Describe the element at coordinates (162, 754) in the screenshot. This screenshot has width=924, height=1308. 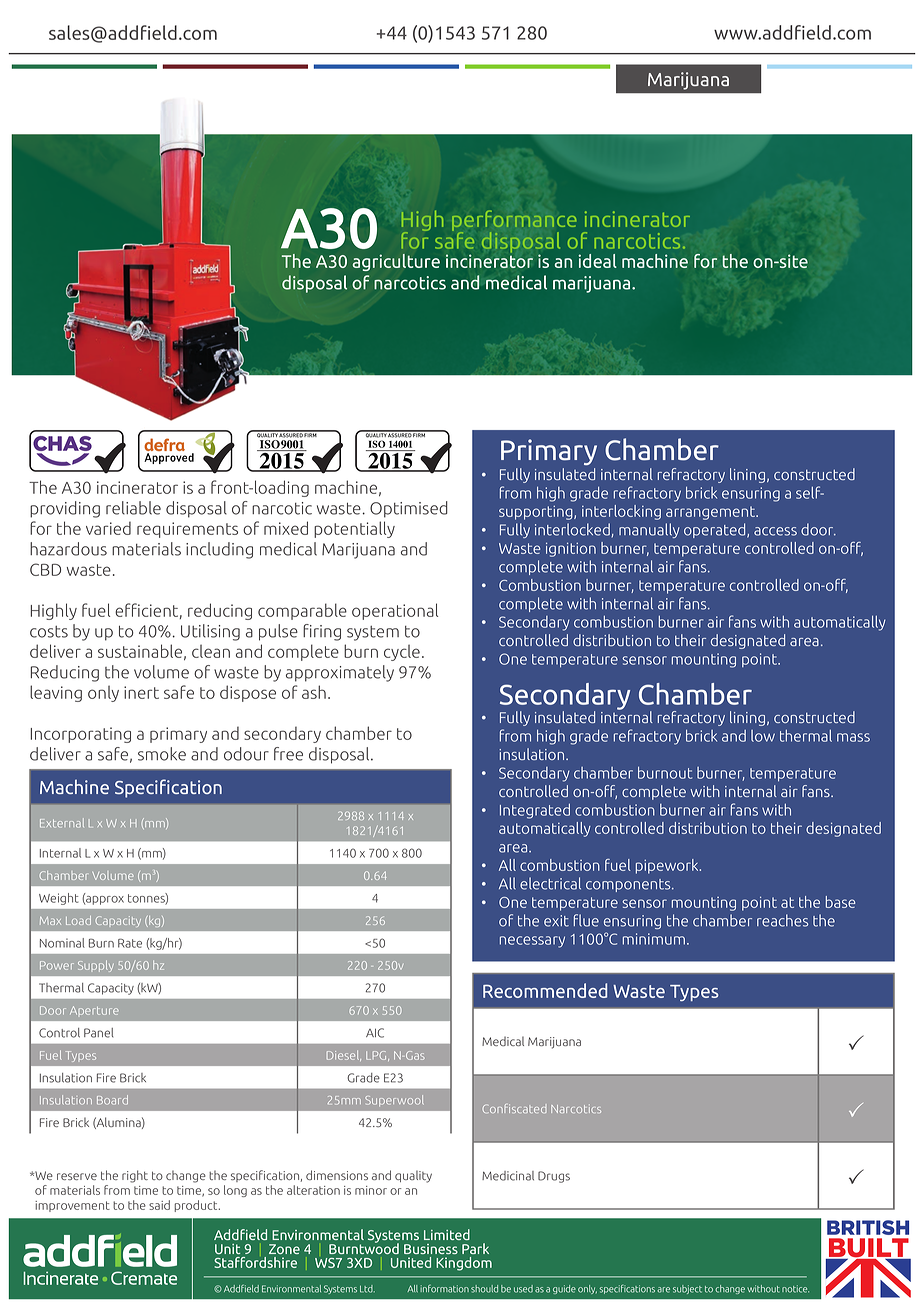
I see `smoke` at that location.
